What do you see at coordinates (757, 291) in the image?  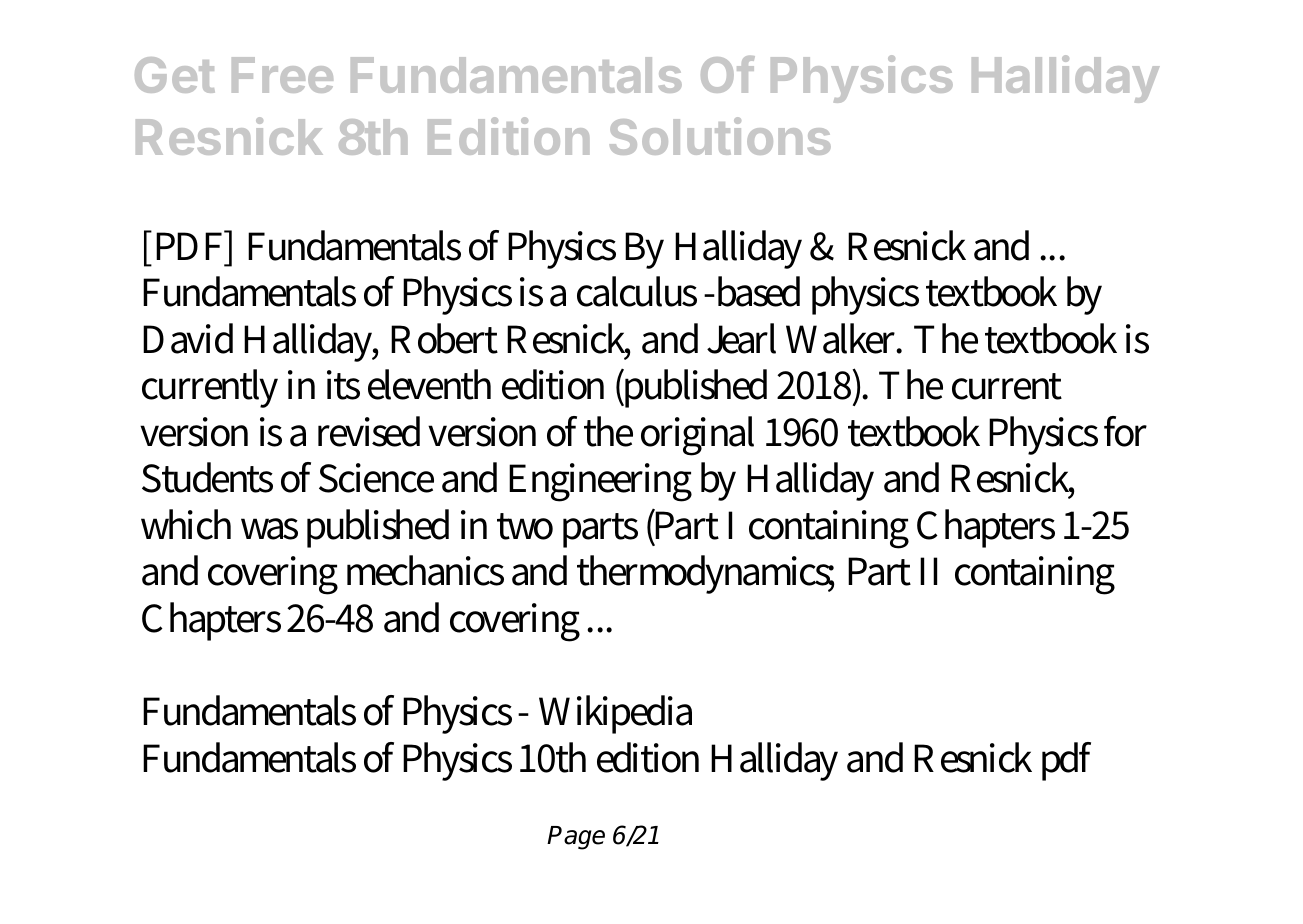 I see `based` at bounding box center [757, 291].
